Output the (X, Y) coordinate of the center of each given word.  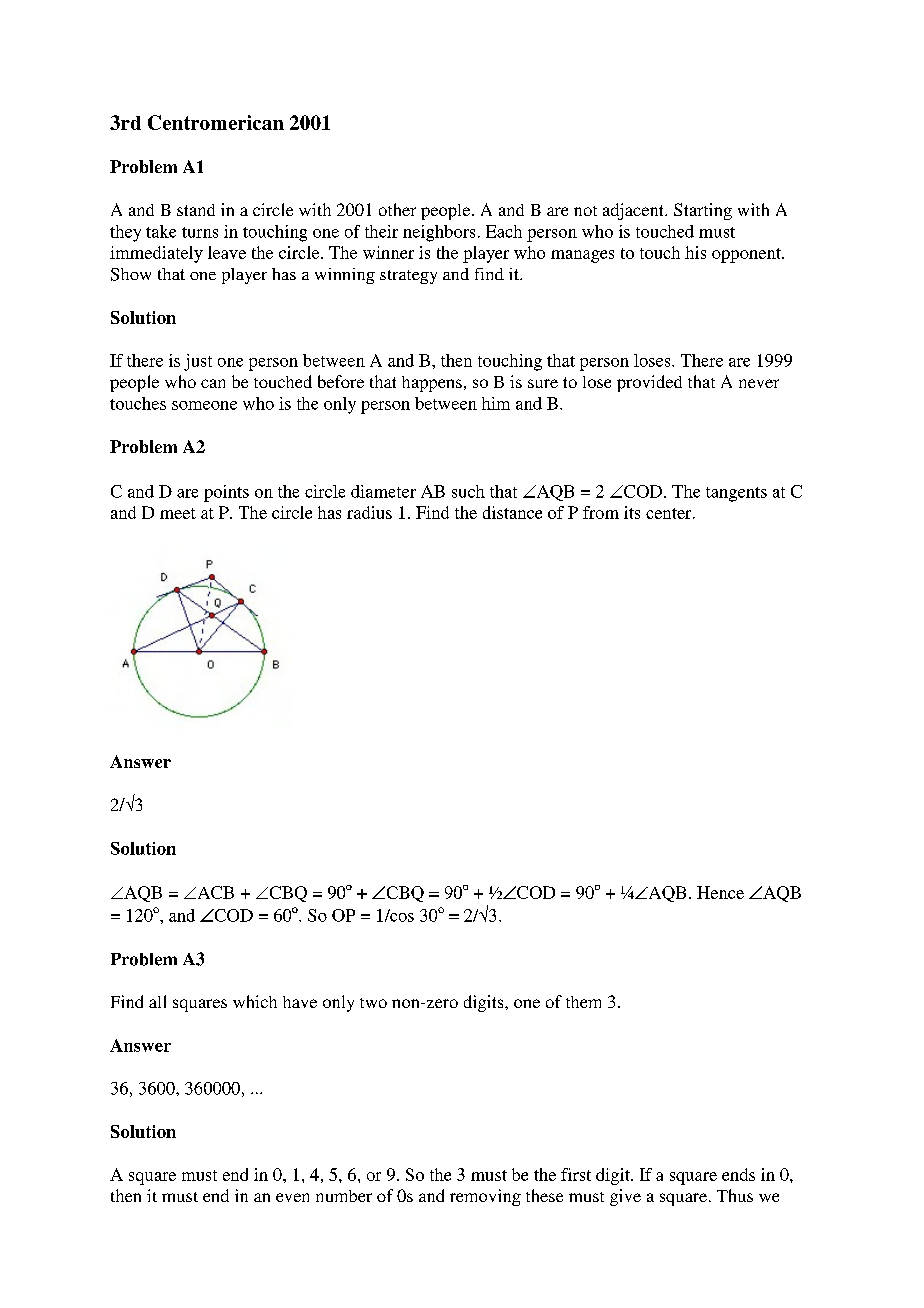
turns (200, 232)
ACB (214, 892)
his (695, 252)
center (670, 513)
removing (485, 1197)
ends (738, 1174)
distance (512, 512)
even (292, 1197)
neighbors (439, 233)
